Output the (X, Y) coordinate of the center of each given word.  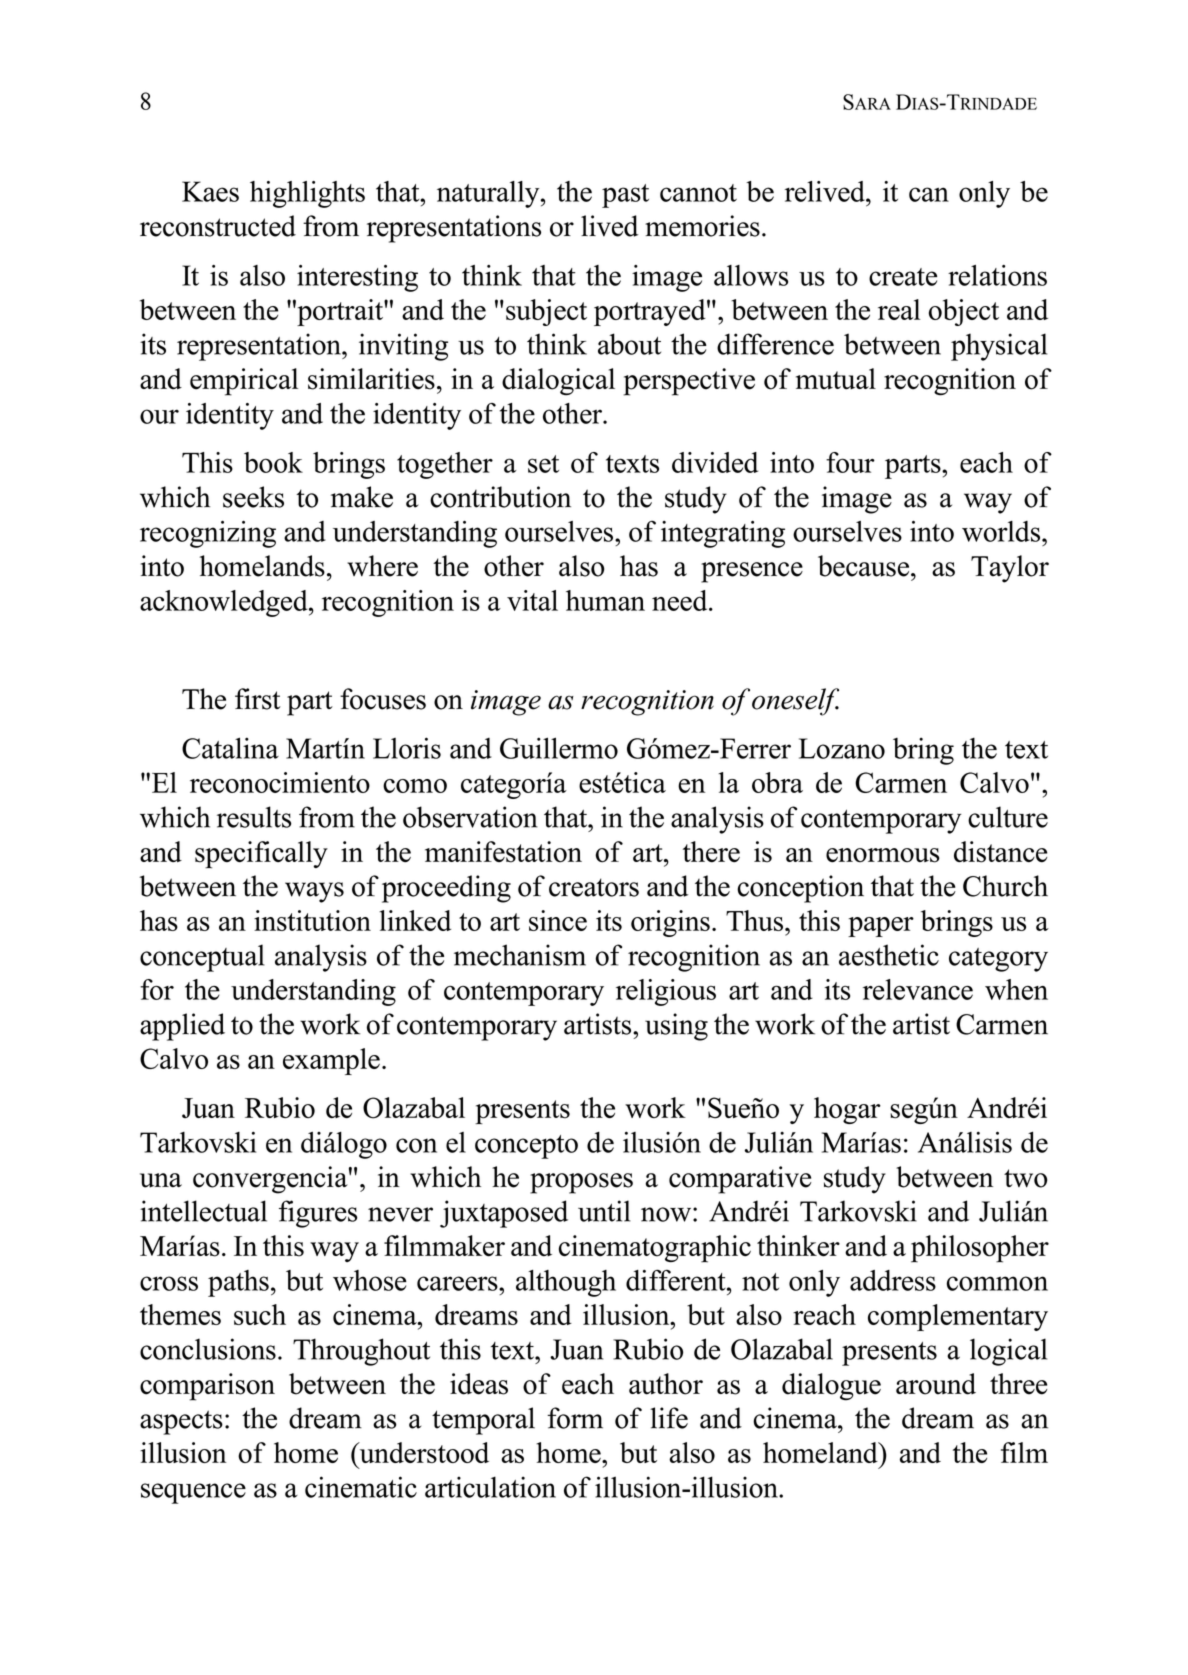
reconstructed (218, 226)
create (903, 277)
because (865, 566)
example (331, 1061)
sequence (193, 1493)
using (676, 1027)
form (575, 1418)
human (605, 600)
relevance (918, 989)
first (258, 699)
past (625, 196)
